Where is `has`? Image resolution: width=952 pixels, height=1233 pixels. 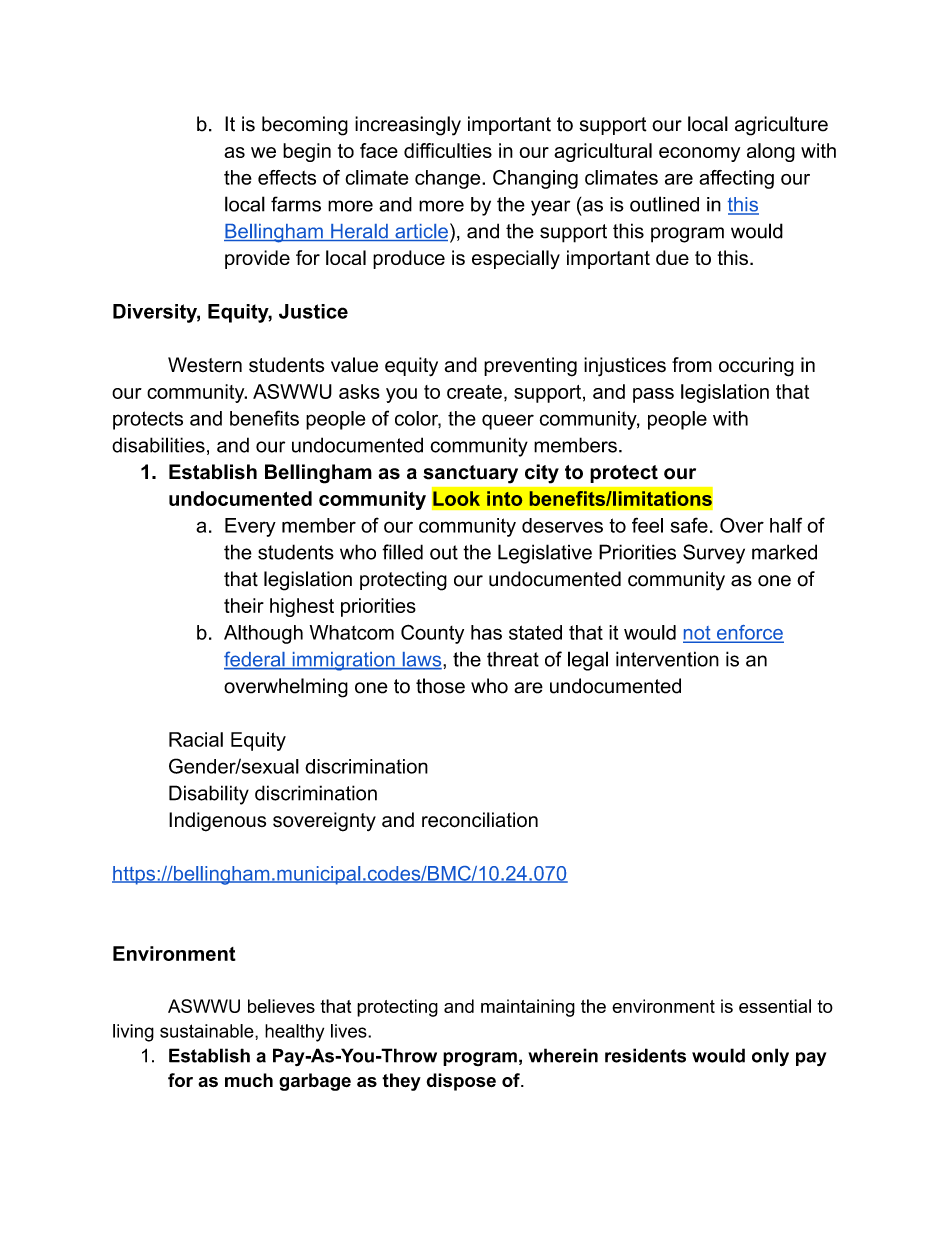 has is located at coordinates (486, 632).
